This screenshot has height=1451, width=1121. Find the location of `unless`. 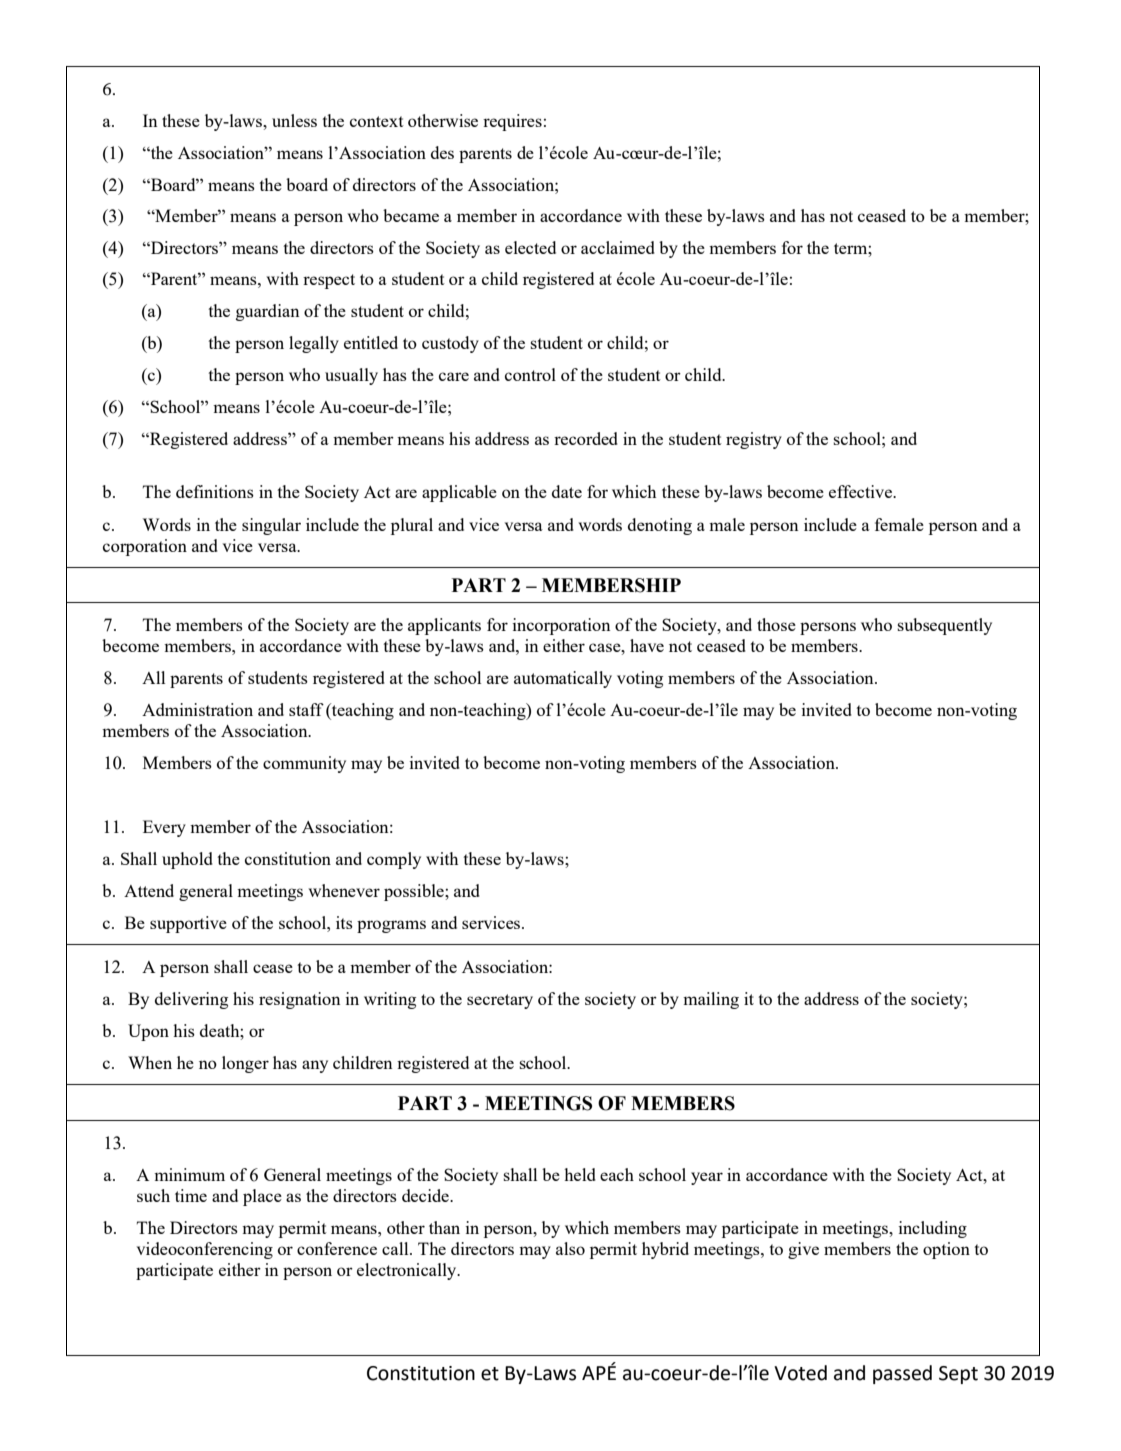

unless is located at coordinates (294, 120).
